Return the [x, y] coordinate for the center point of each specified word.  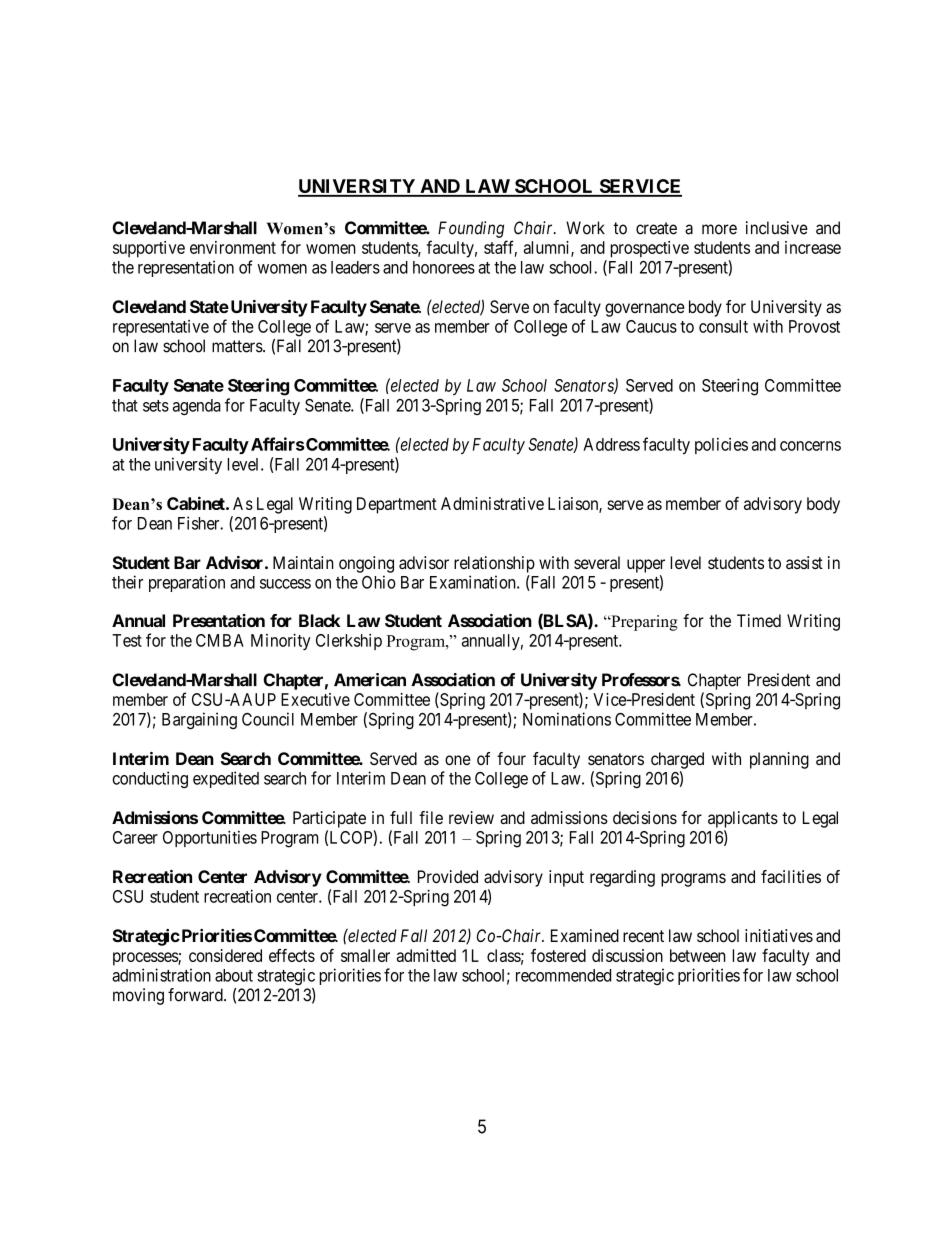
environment [233, 247]
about [234, 975]
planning [779, 760]
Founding [471, 229]
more [719, 229]
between [698, 955]
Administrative [492, 503]
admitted [426, 955]
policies [721, 446]
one [458, 760]
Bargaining [199, 720]
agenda [197, 407]
